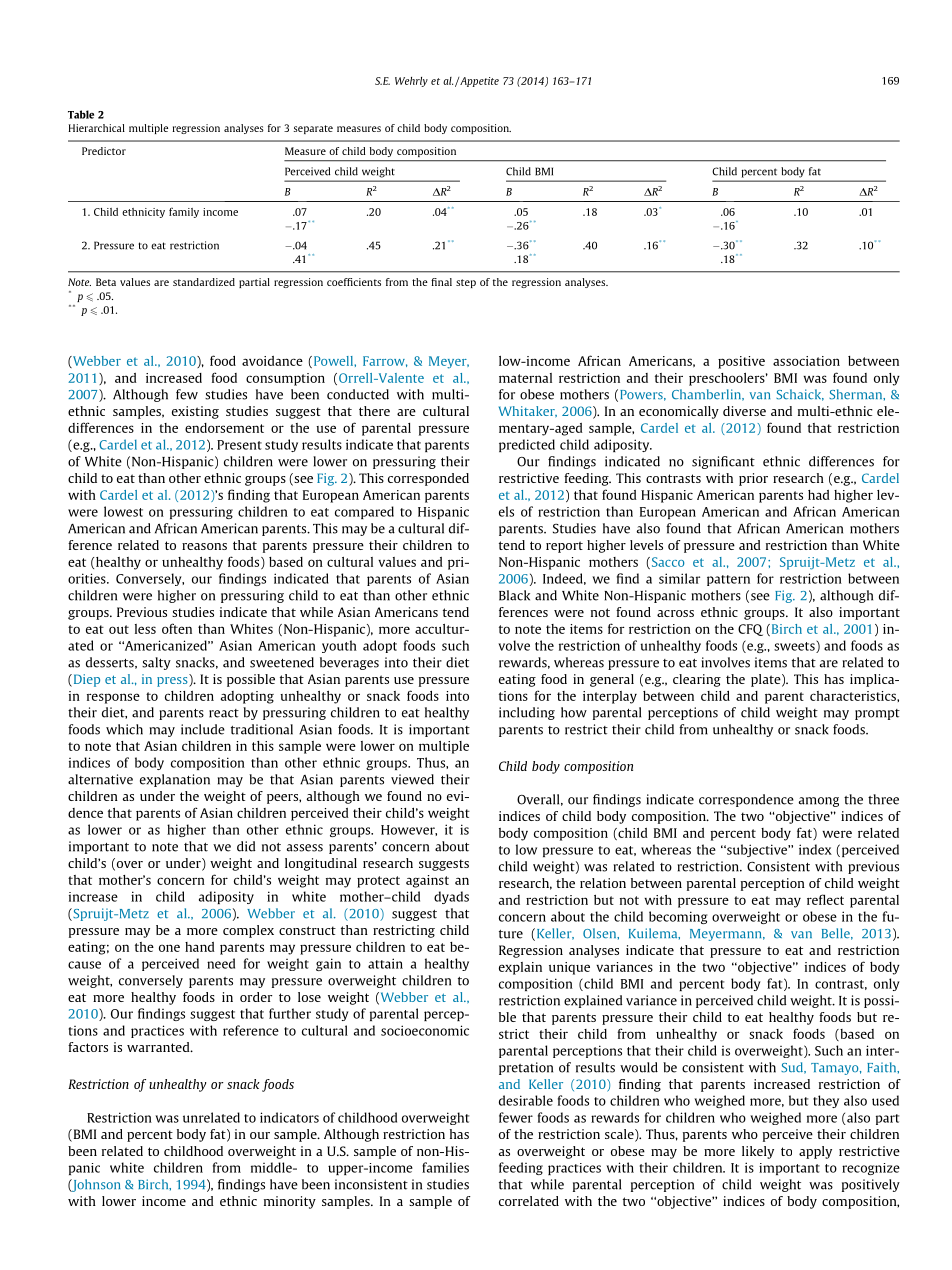 This document has width=952, height=1270. I want to click on corresponded, so click(428, 479).
